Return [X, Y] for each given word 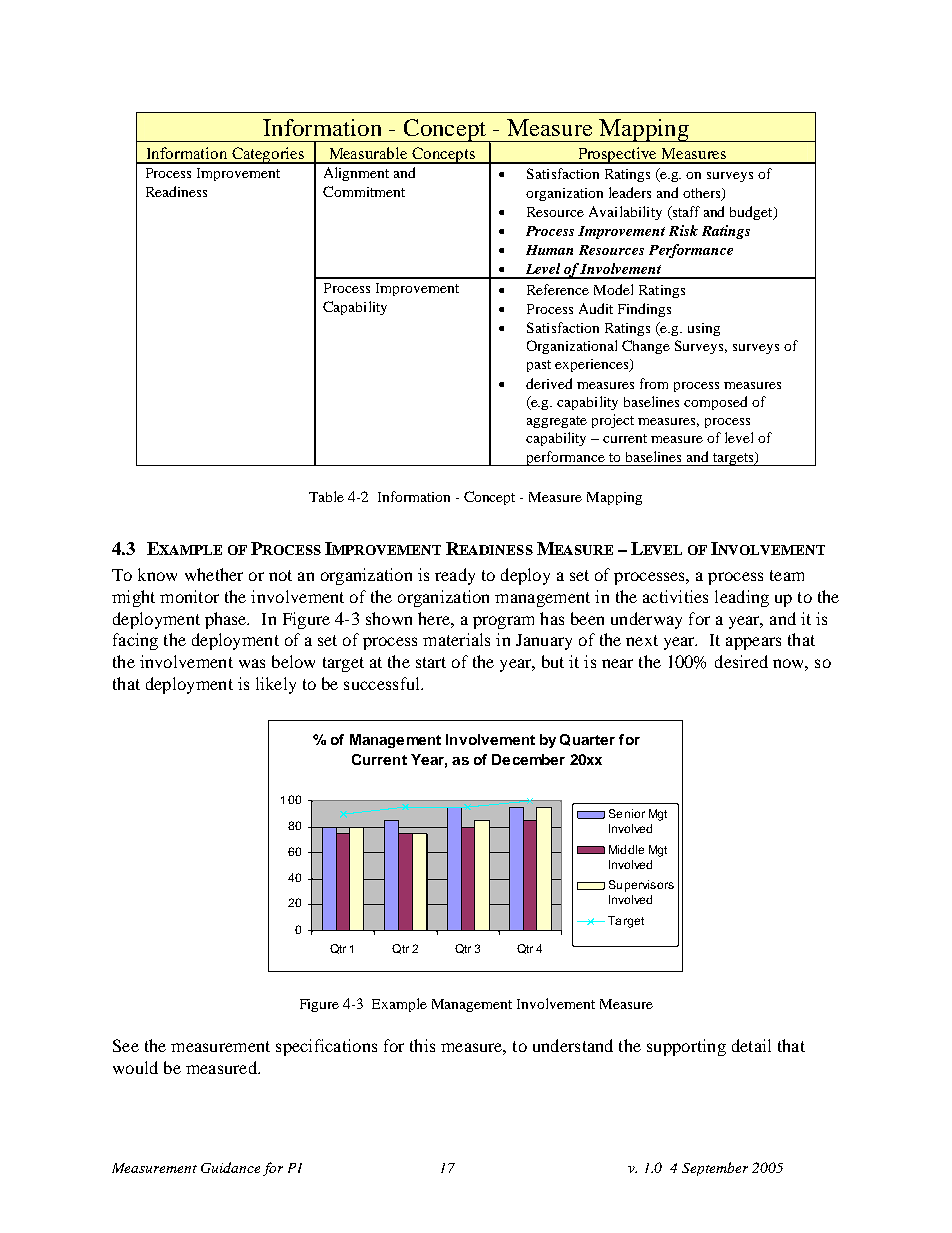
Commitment [364, 191]
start [431, 662]
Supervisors [641, 886]
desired [741, 661]
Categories [268, 155]
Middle [626, 849]
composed [715, 403]
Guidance [230, 1167]
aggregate [557, 422]
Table [326, 496]
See [126, 1045]
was [252, 663]
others [703, 194]
